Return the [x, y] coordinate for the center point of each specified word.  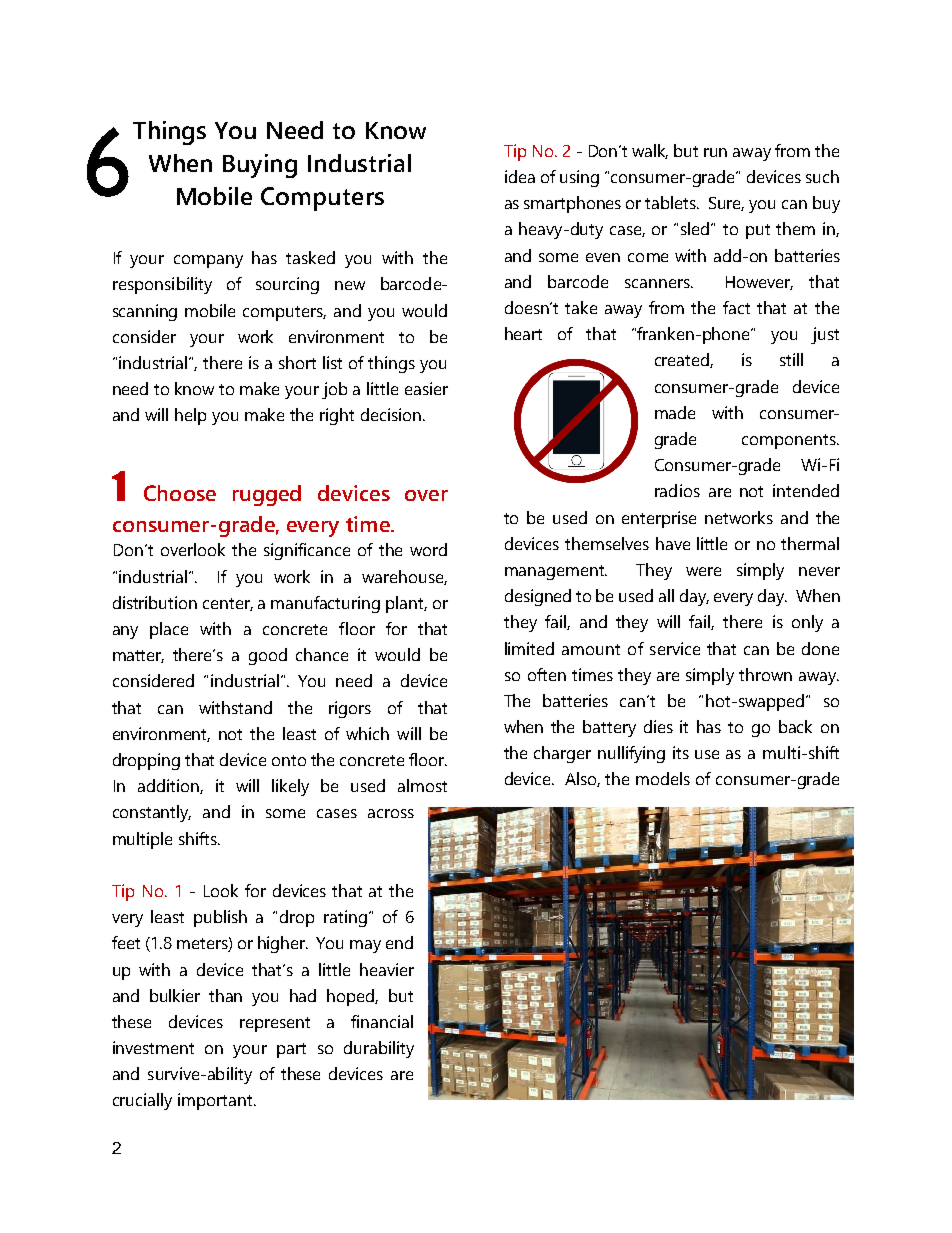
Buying [260, 166]
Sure [726, 204]
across [391, 813]
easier [426, 388]
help [190, 416]
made [675, 412]
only [807, 623]
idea [520, 176]
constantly [152, 813]
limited [529, 648]
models [663, 778]
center [228, 604]
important [216, 1101]
